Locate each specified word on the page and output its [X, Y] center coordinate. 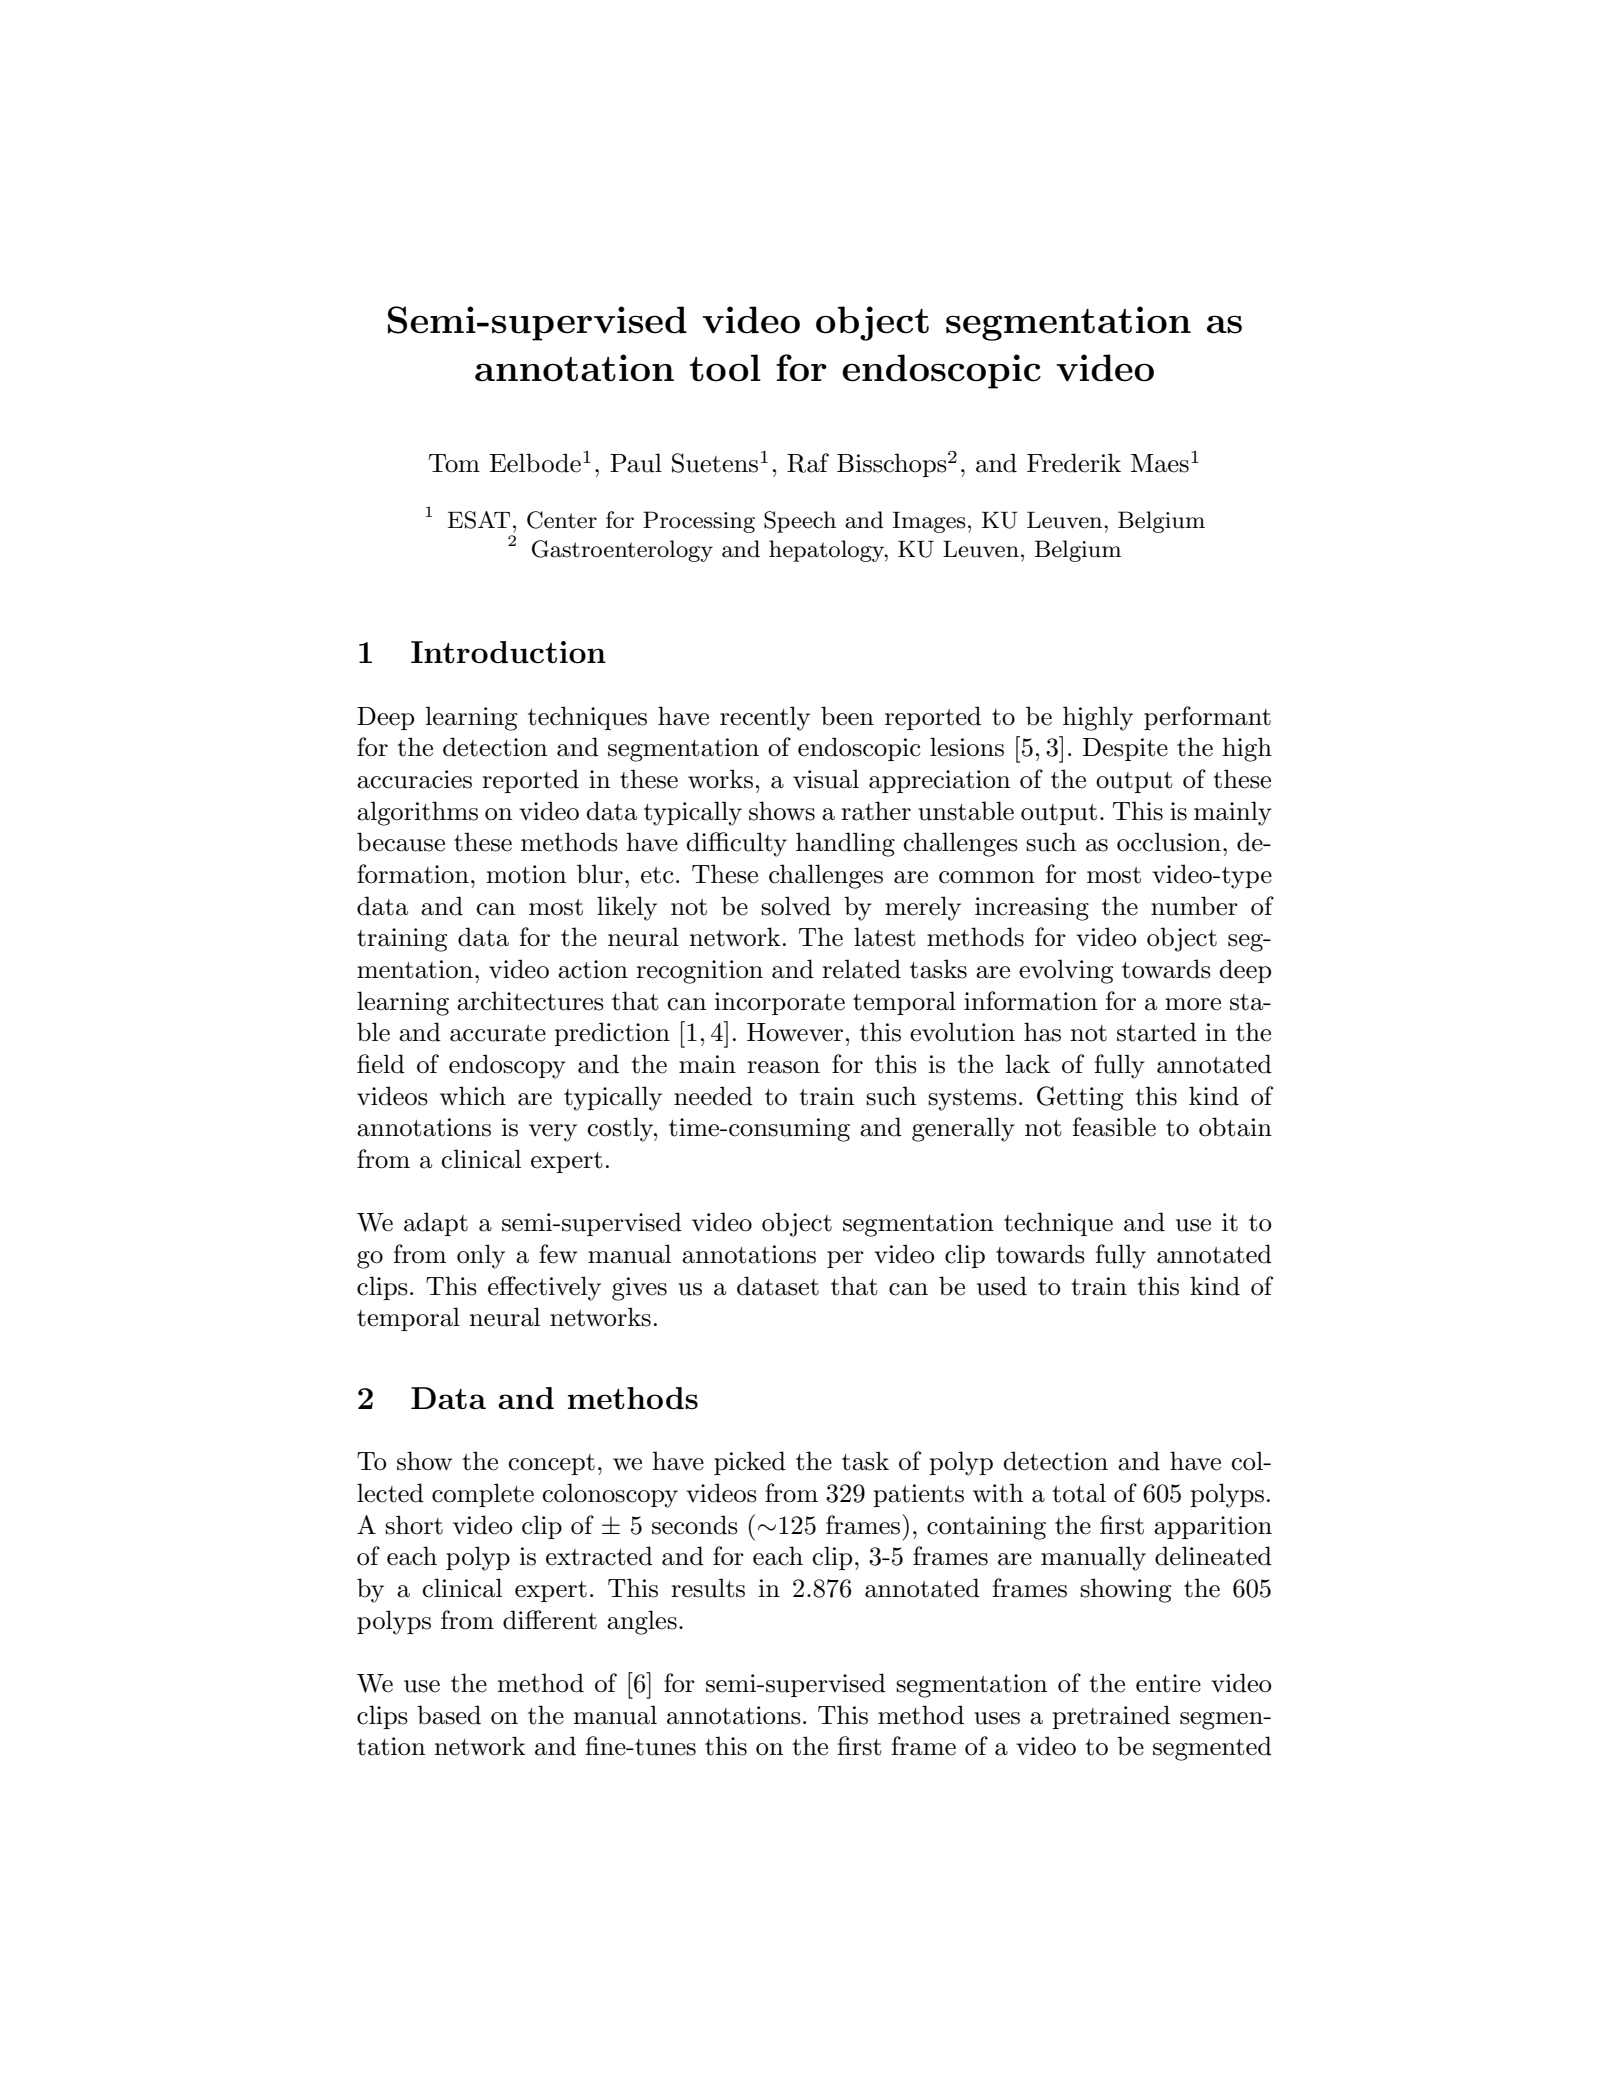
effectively [544, 1288]
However [795, 1032]
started [1157, 1032]
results [708, 1588]
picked [750, 1463]
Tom [454, 463]
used [1002, 1286]
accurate [498, 1033]
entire [1168, 1683]
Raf [808, 463]
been [847, 716]
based [449, 1715]
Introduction [508, 652]
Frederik [1074, 463]
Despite [1125, 749]
